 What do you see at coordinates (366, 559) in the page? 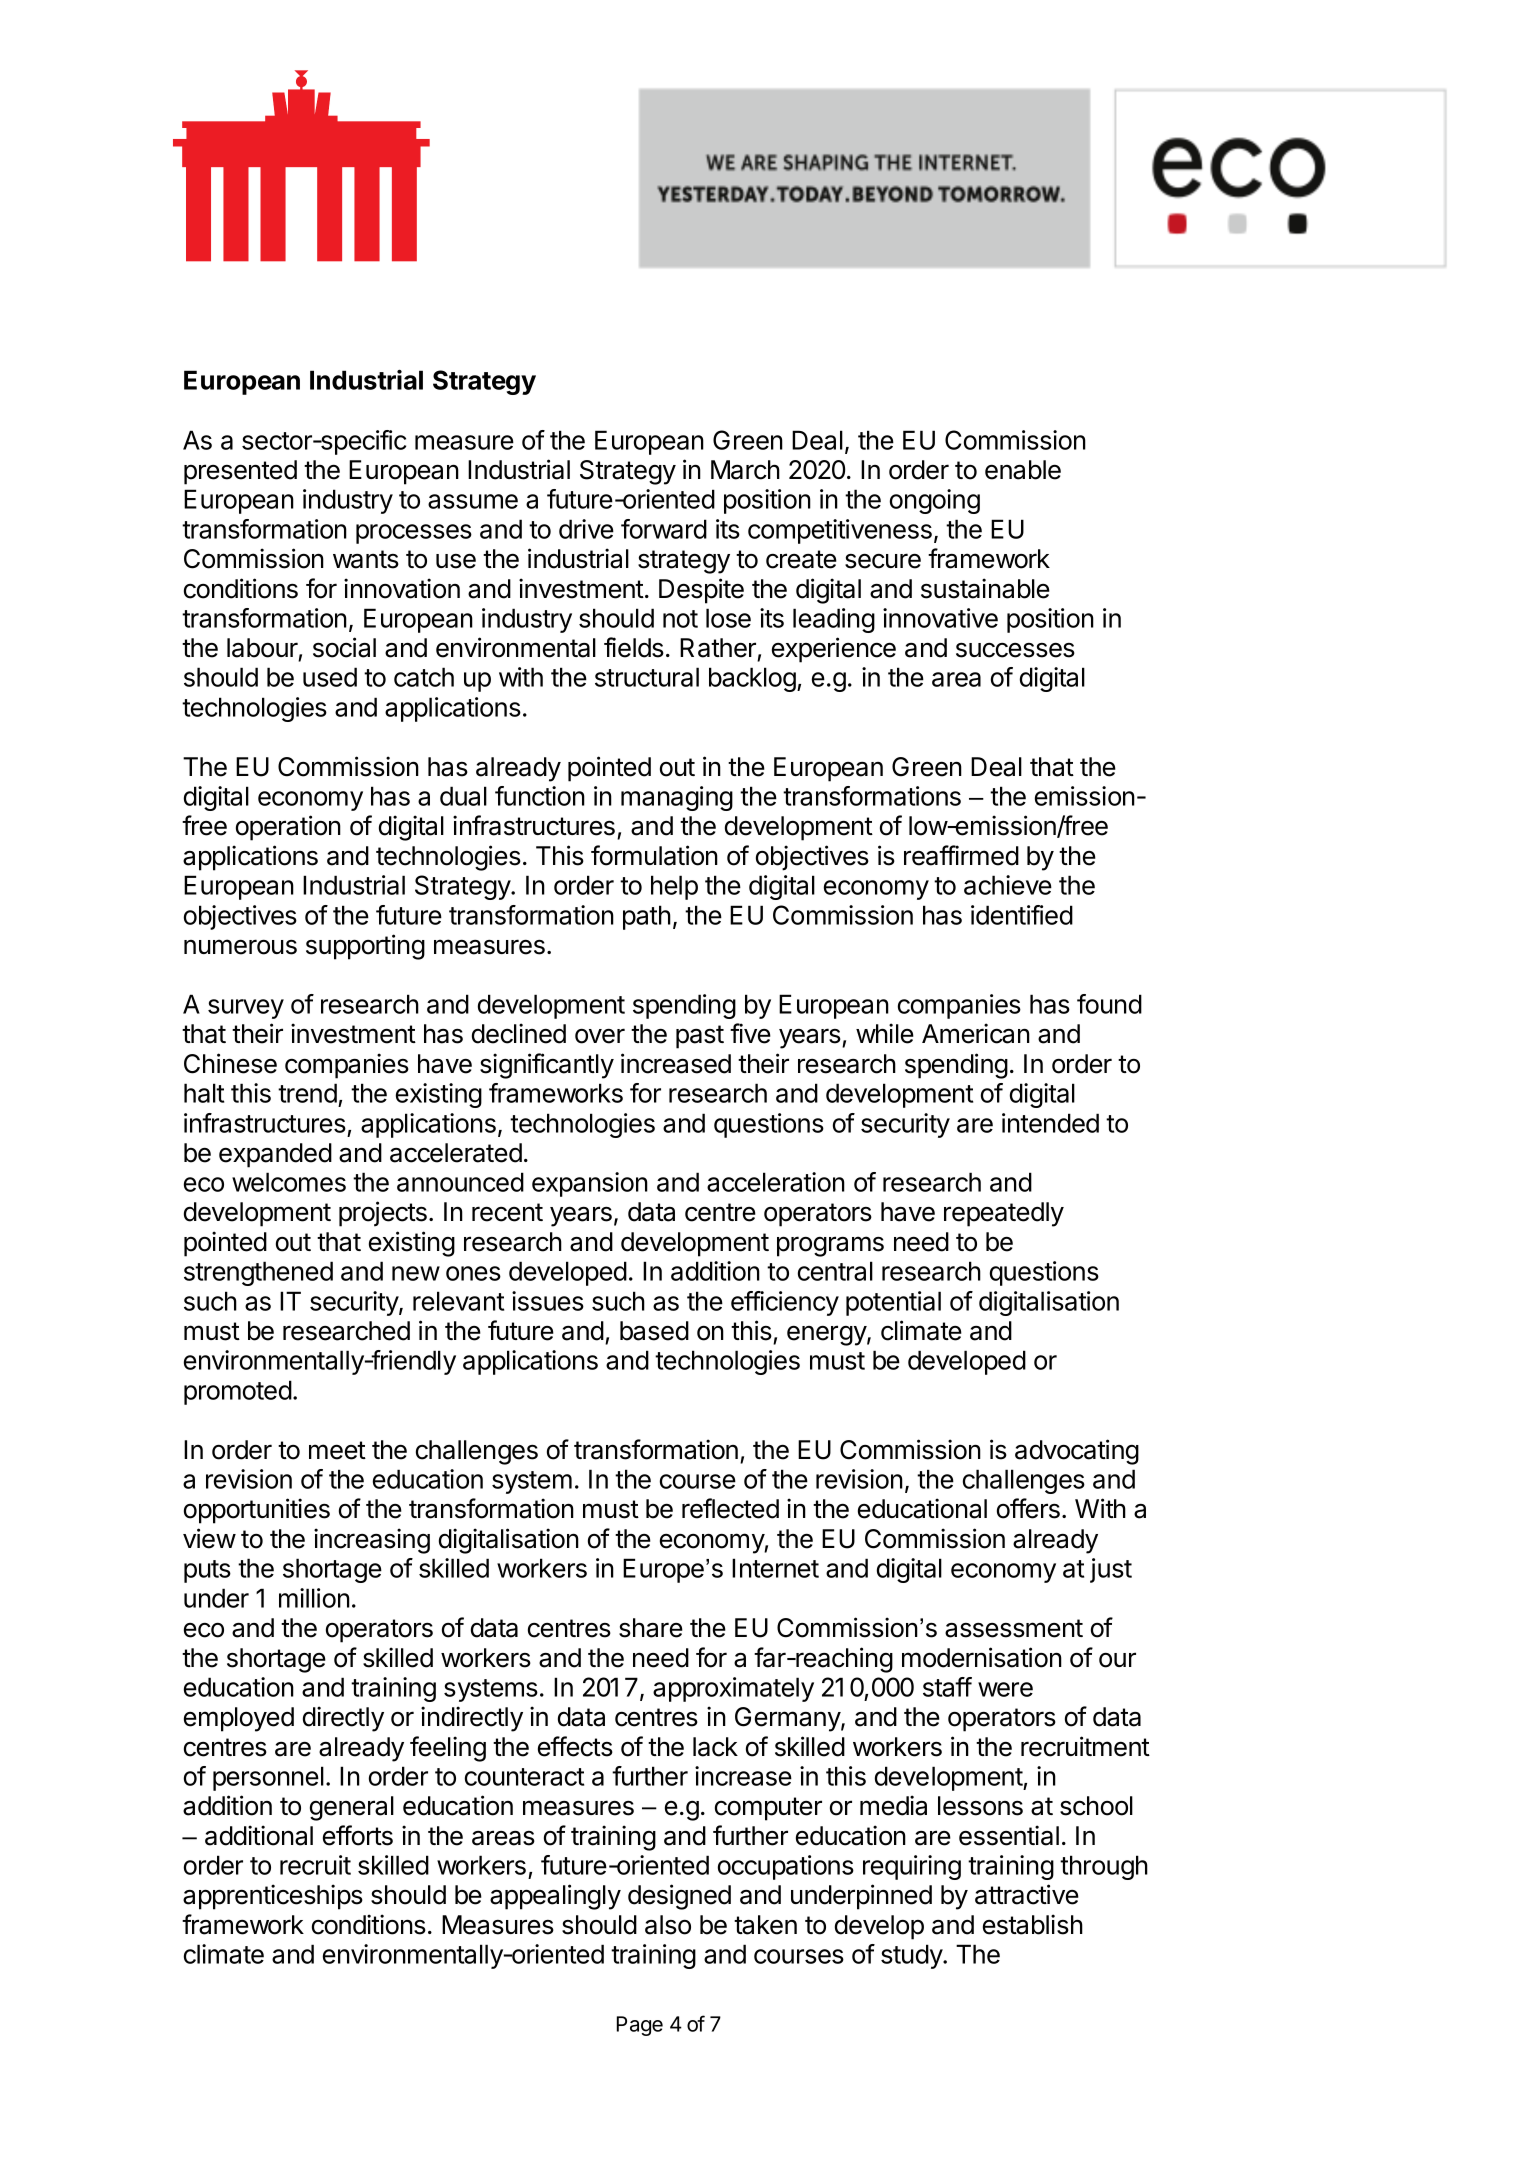
I see `wants` at bounding box center [366, 559].
